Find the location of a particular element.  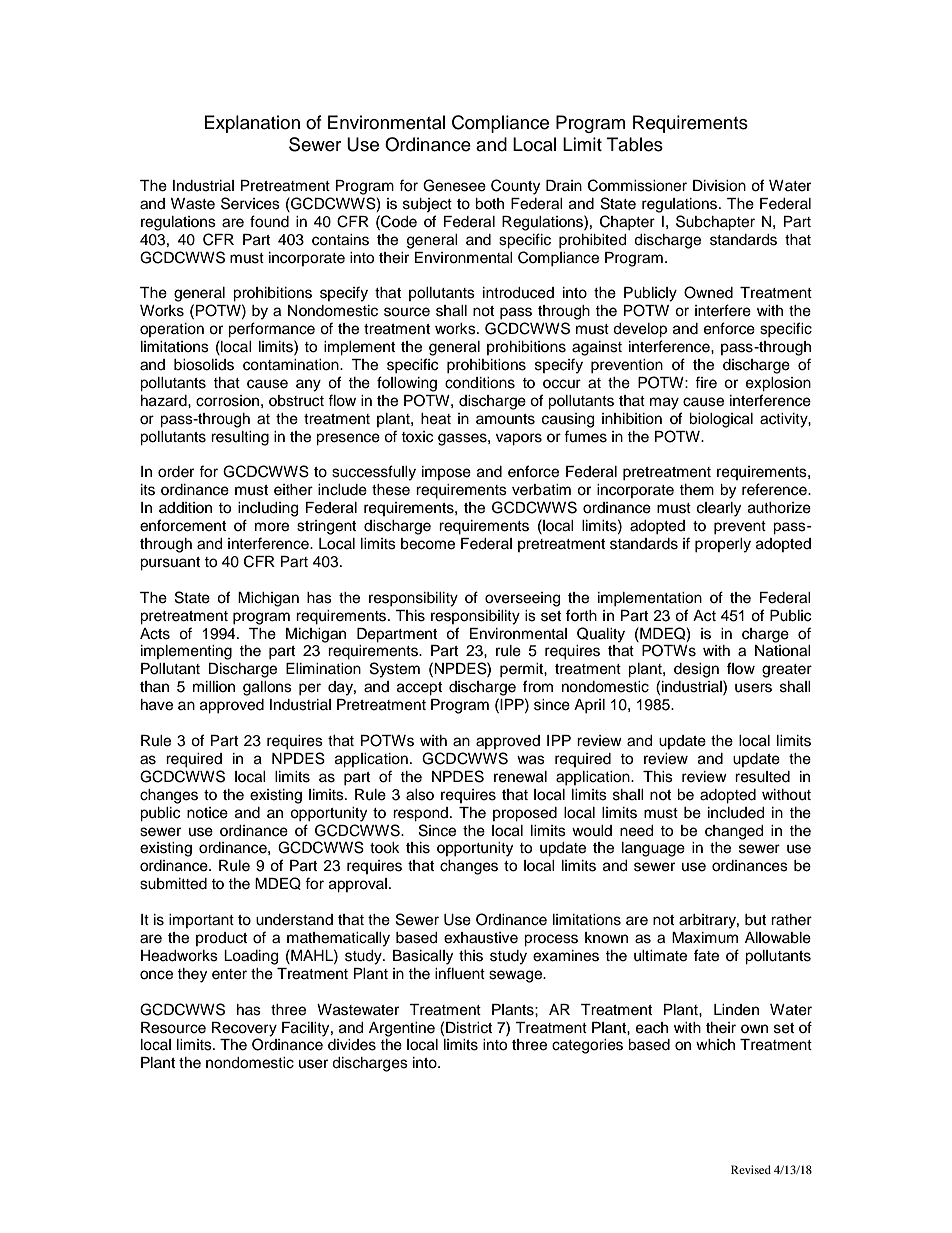

District is located at coordinates (469, 1028).
